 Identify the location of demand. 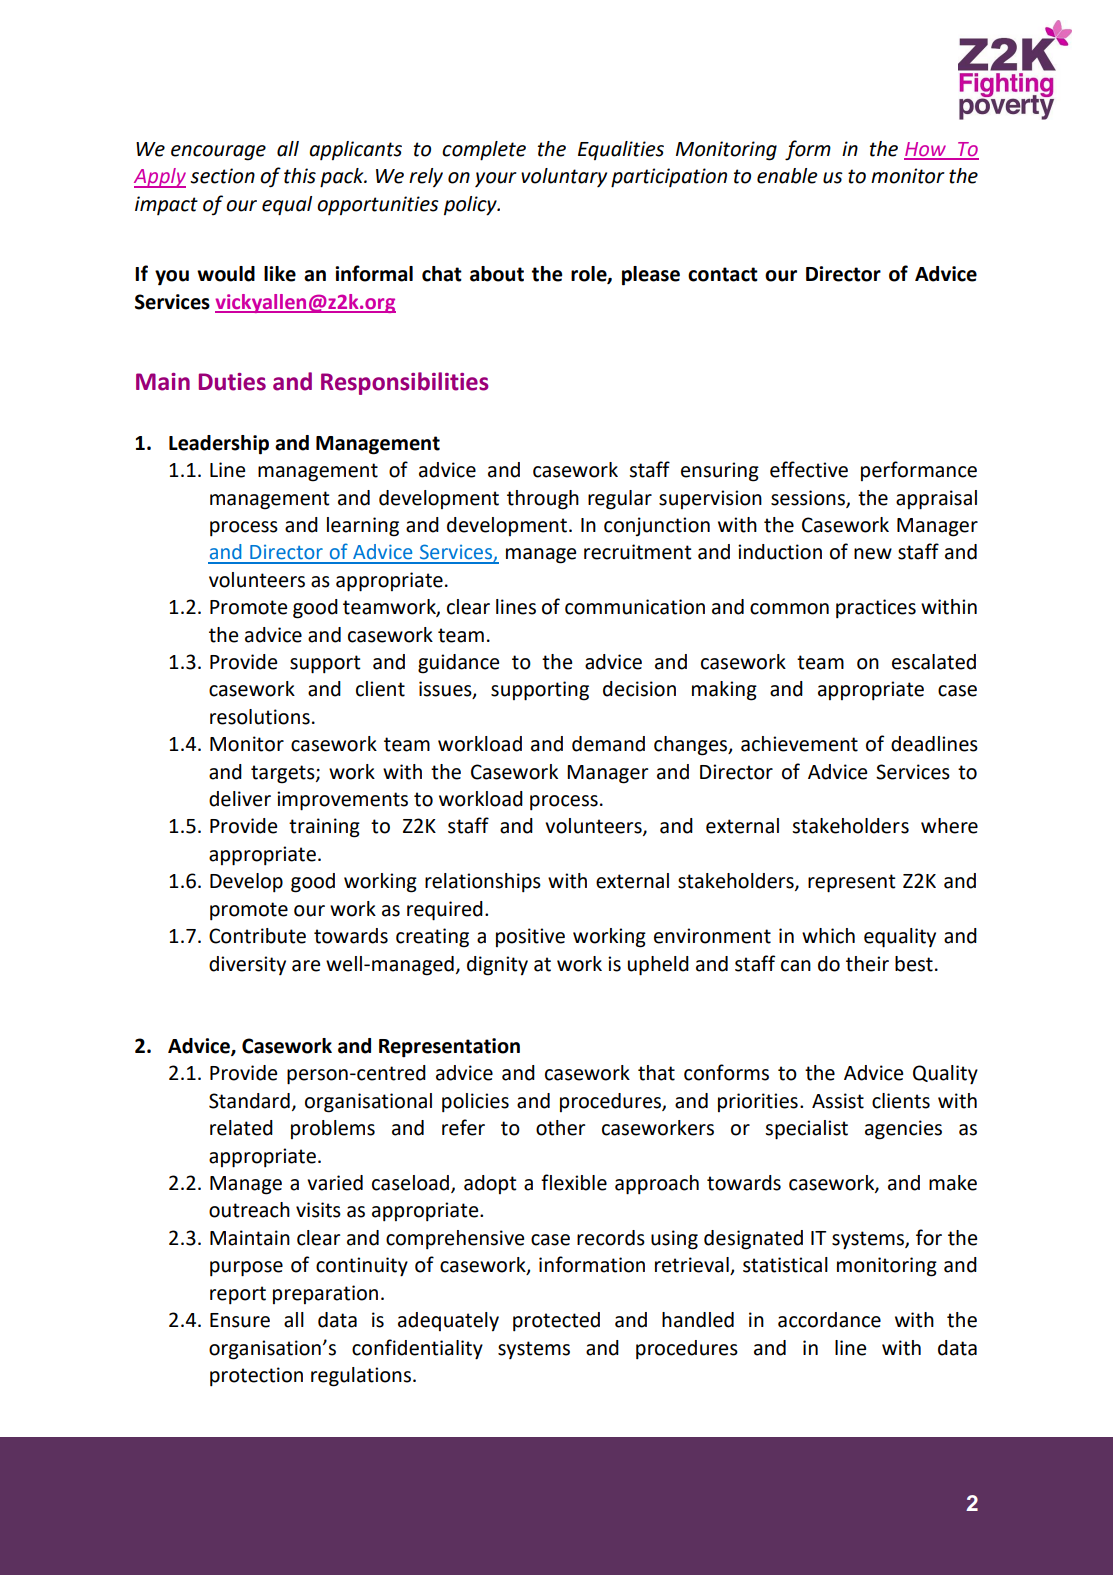
(608, 744).
